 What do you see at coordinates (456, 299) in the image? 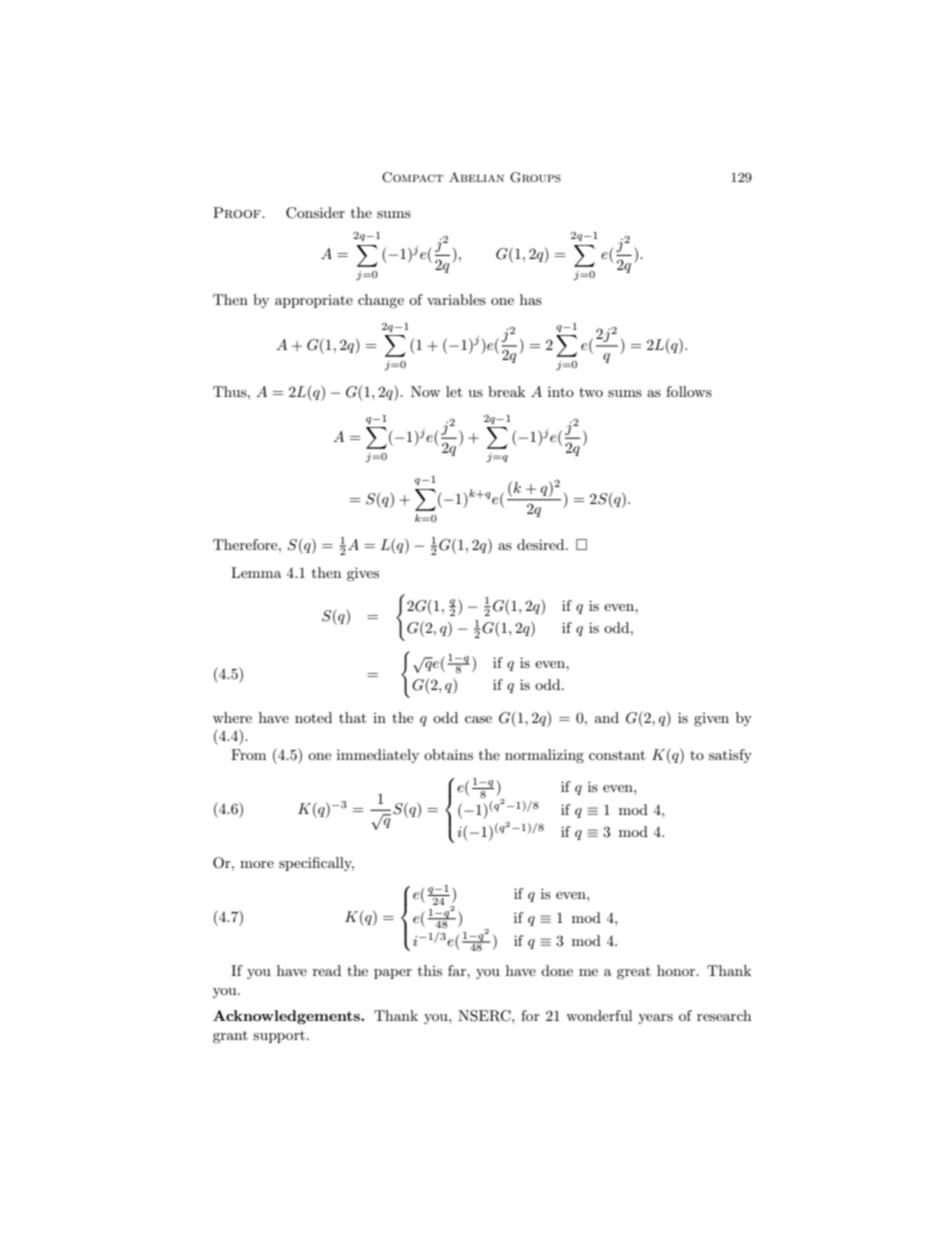
I see `variables` at bounding box center [456, 299].
